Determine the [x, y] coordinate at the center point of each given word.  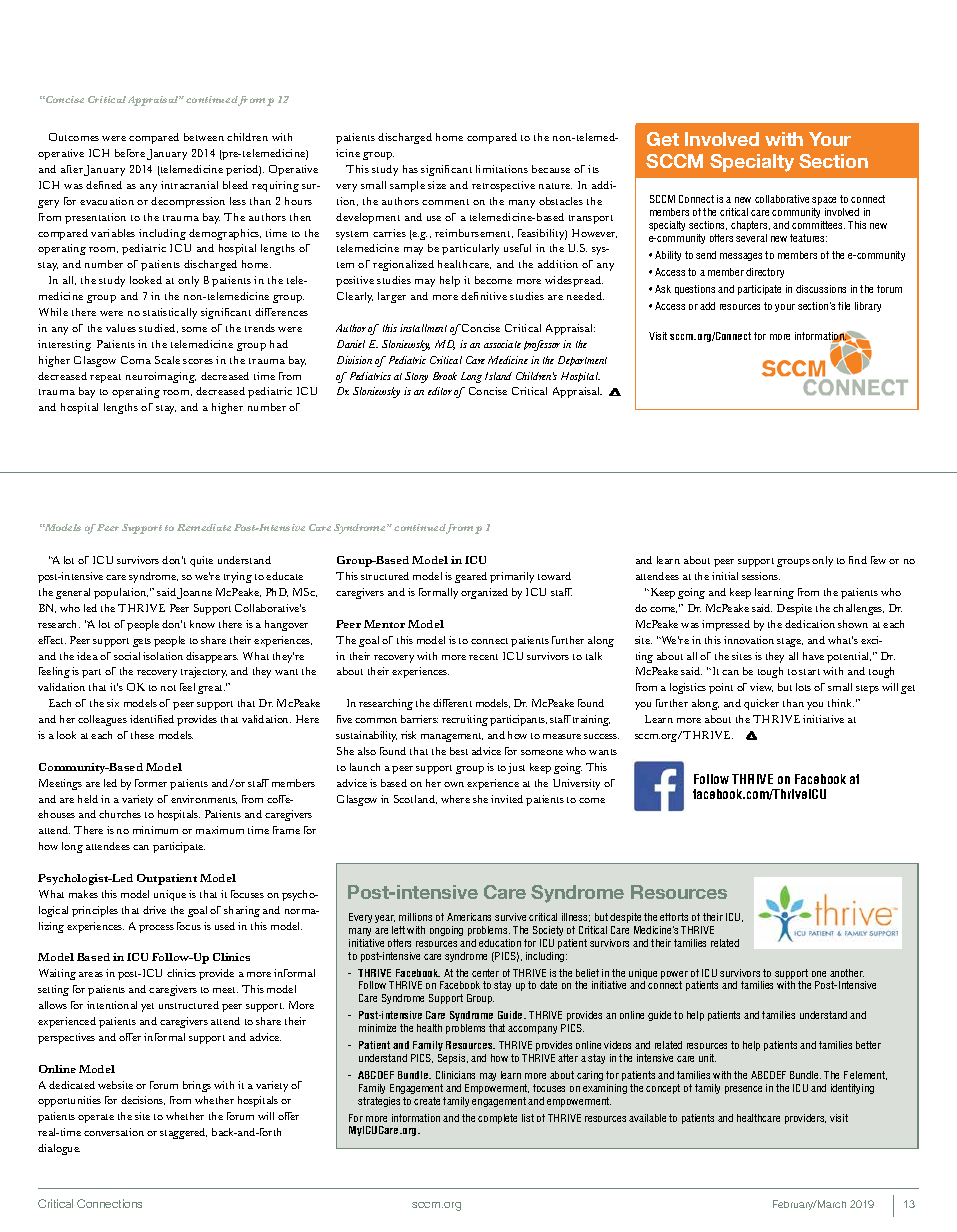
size [437, 185]
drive [154, 910]
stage [790, 642]
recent [483, 657]
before [130, 153]
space [824, 201]
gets [142, 642]
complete [497, 1119]
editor [440, 391]
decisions [143, 1100]
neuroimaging [161, 377]
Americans [469, 917]
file [844, 306]
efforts [674, 917]
